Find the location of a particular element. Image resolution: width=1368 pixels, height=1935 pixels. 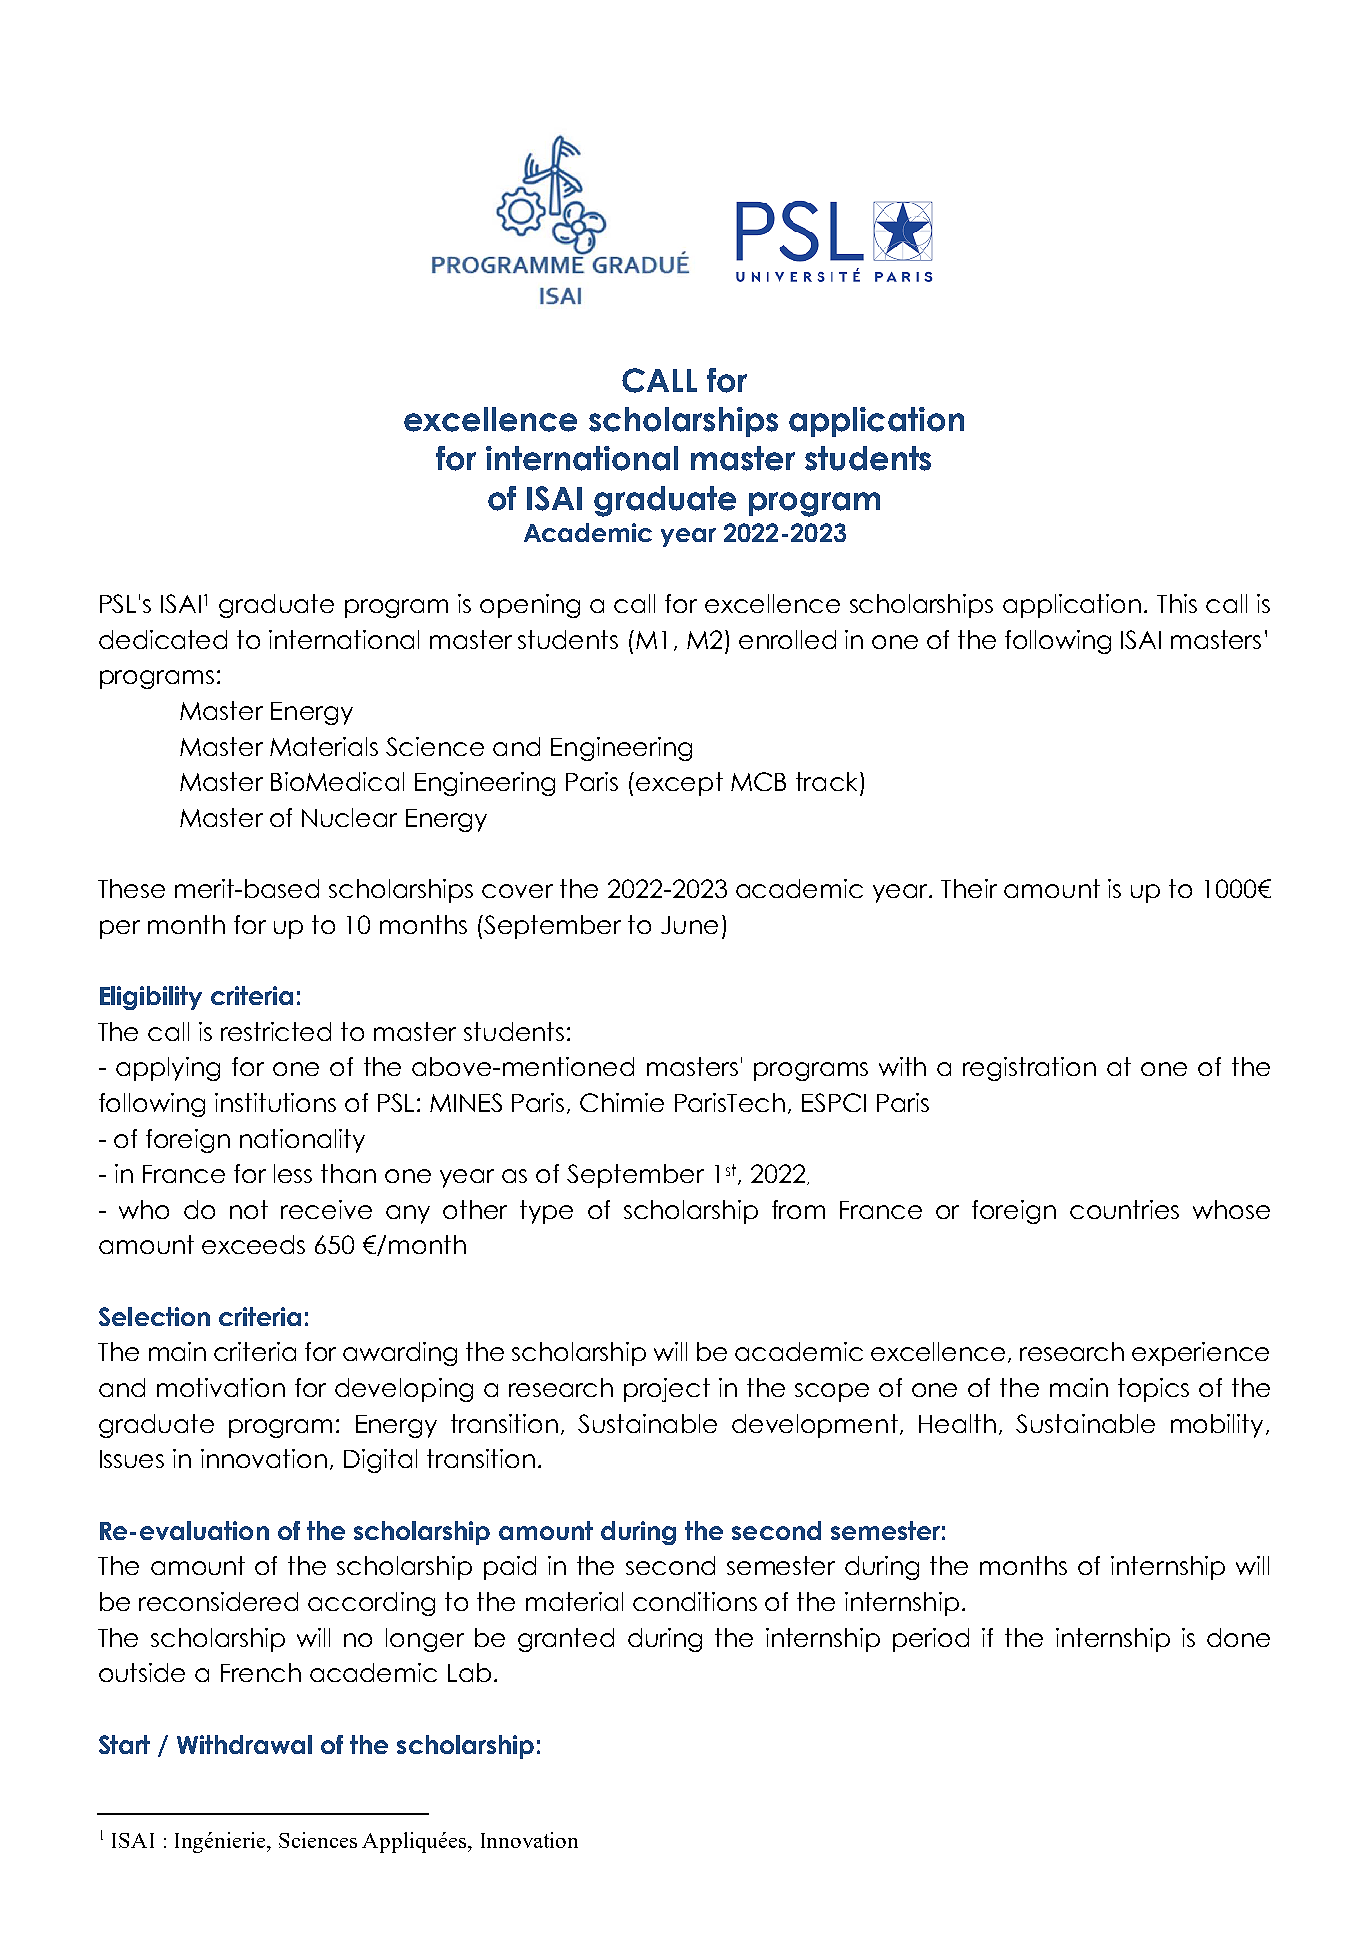

project is located at coordinates (667, 1390).
